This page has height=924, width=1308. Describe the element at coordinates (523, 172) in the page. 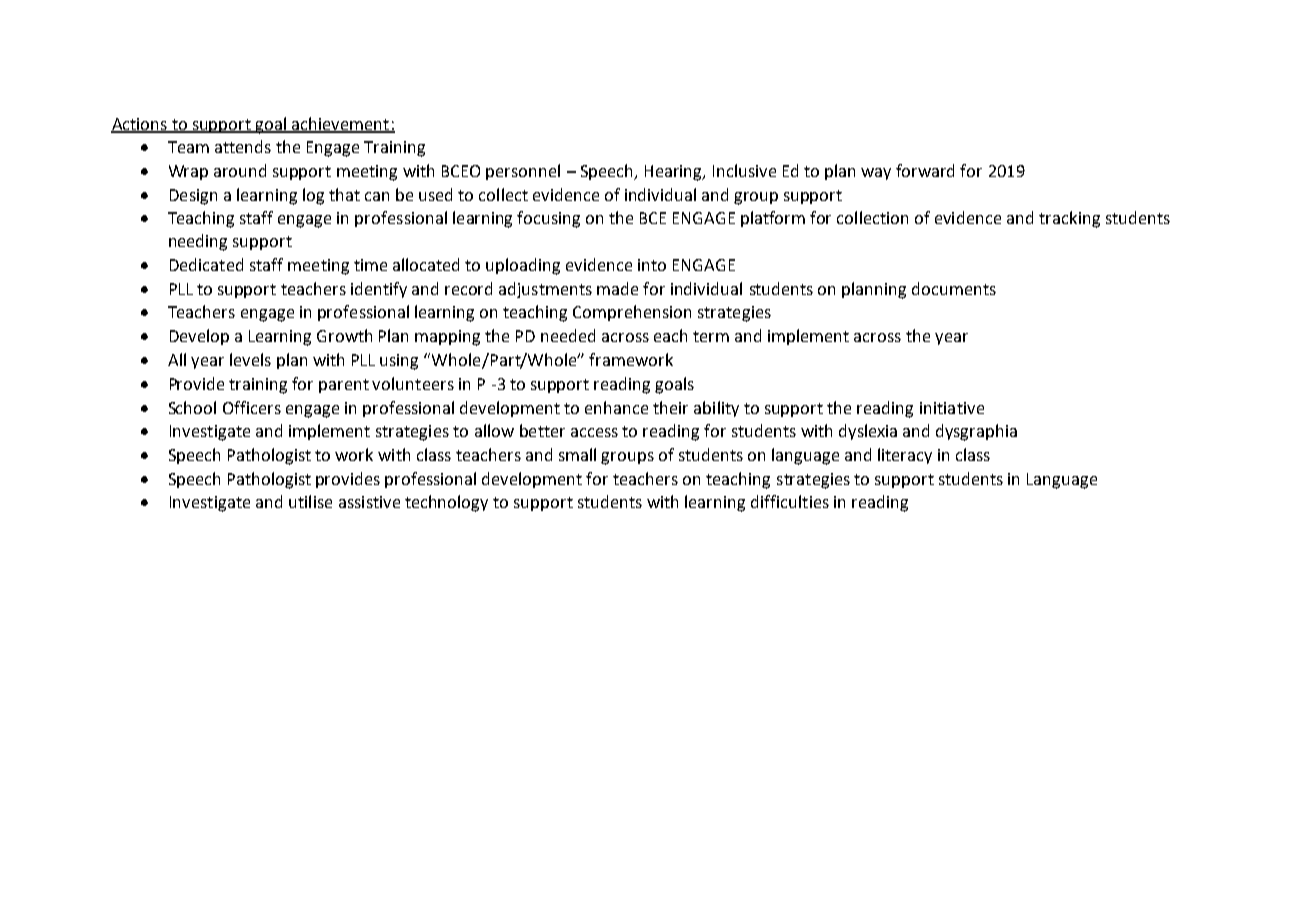

I see `personnel` at that location.
